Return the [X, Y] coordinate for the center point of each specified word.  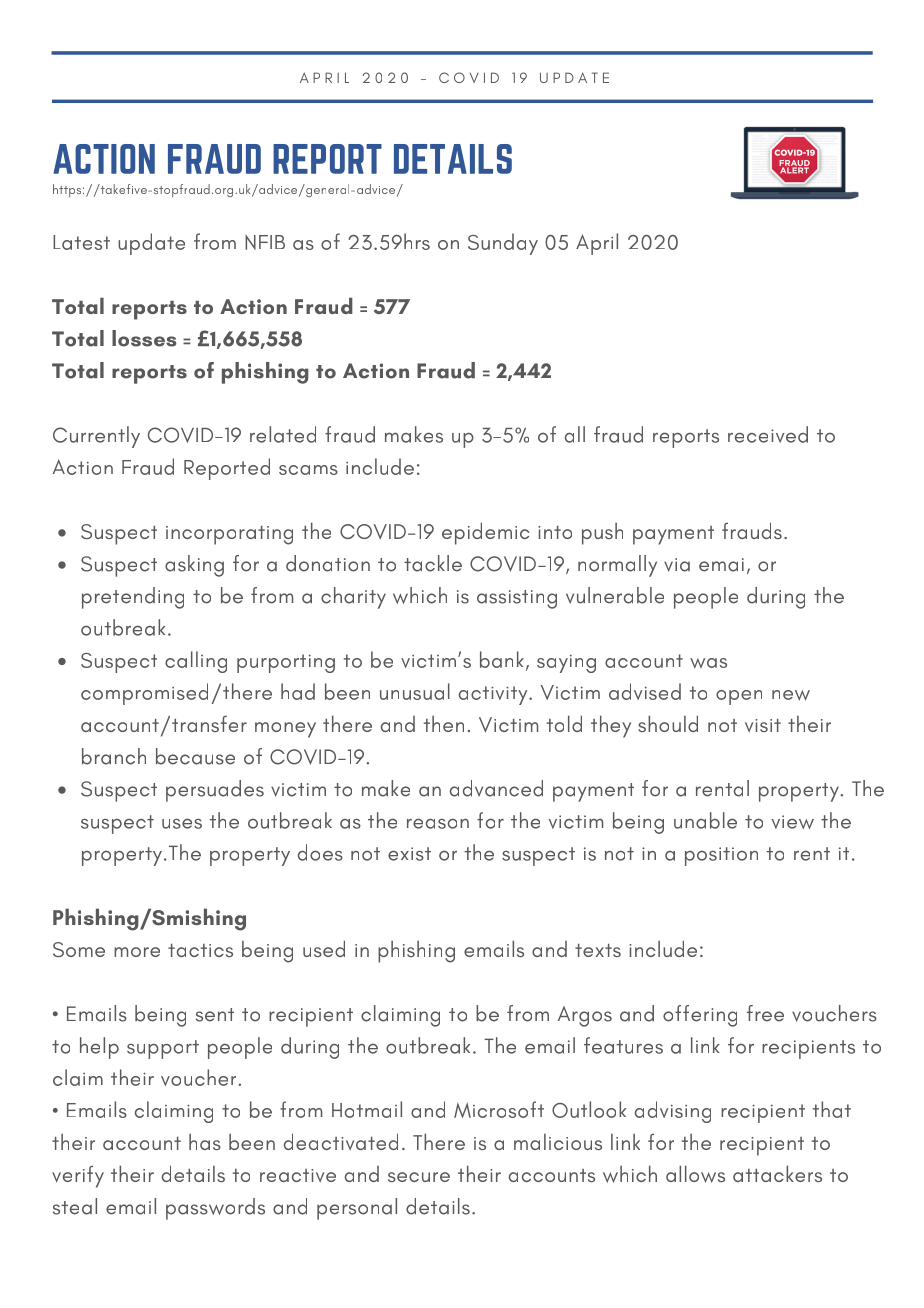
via [677, 565]
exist [409, 854]
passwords [215, 1209]
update [151, 244]
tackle [433, 563]
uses [182, 823]
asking [194, 566]
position [721, 856]
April [597, 244]
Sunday [503, 244]
